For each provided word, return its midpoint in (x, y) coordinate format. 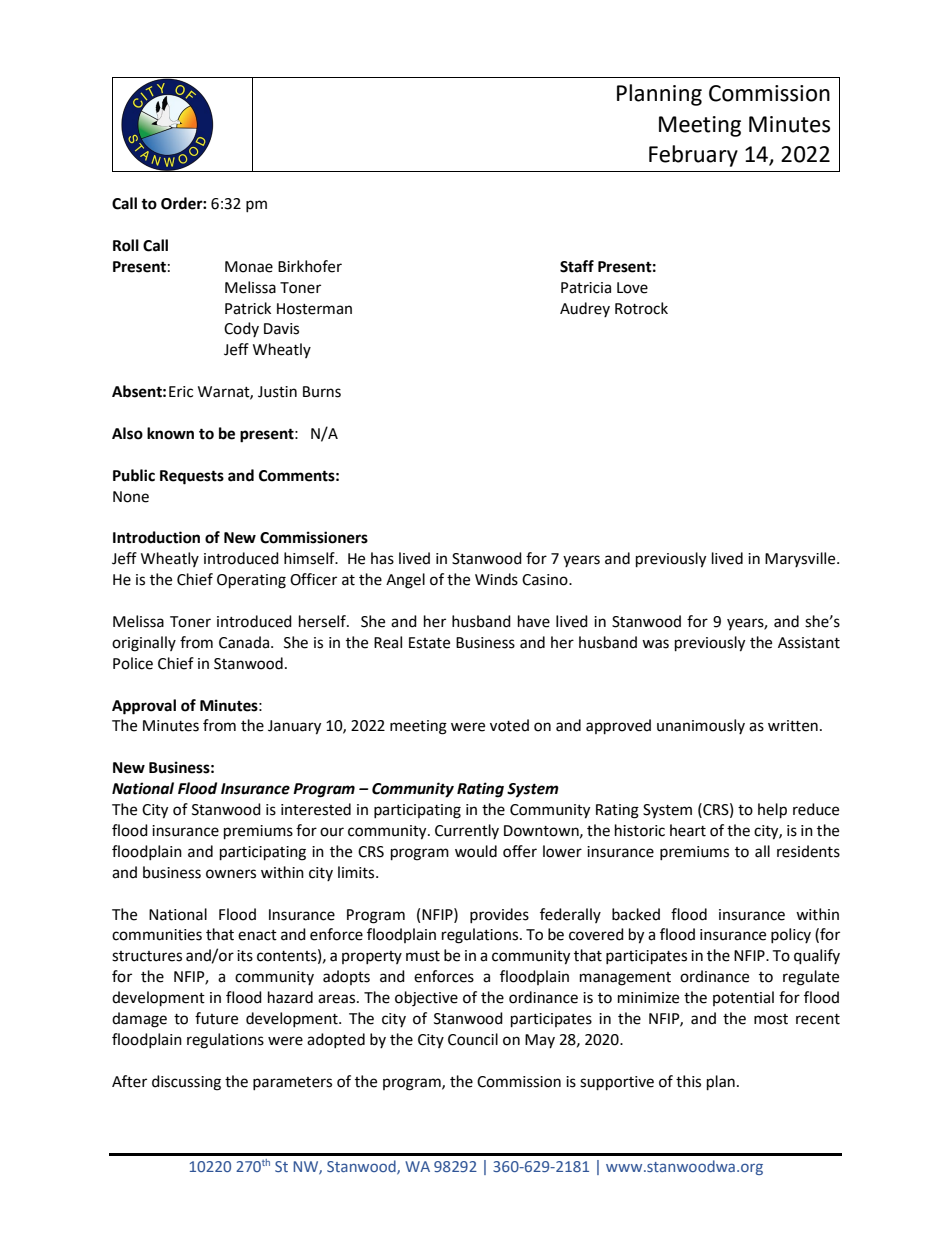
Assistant (809, 643)
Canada (245, 642)
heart (688, 830)
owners (231, 874)
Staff (577, 266)
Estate (429, 643)
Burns (322, 392)
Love (632, 288)
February (693, 156)
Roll (126, 245)
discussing (186, 1083)
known (170, 433)
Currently (467, 831)
